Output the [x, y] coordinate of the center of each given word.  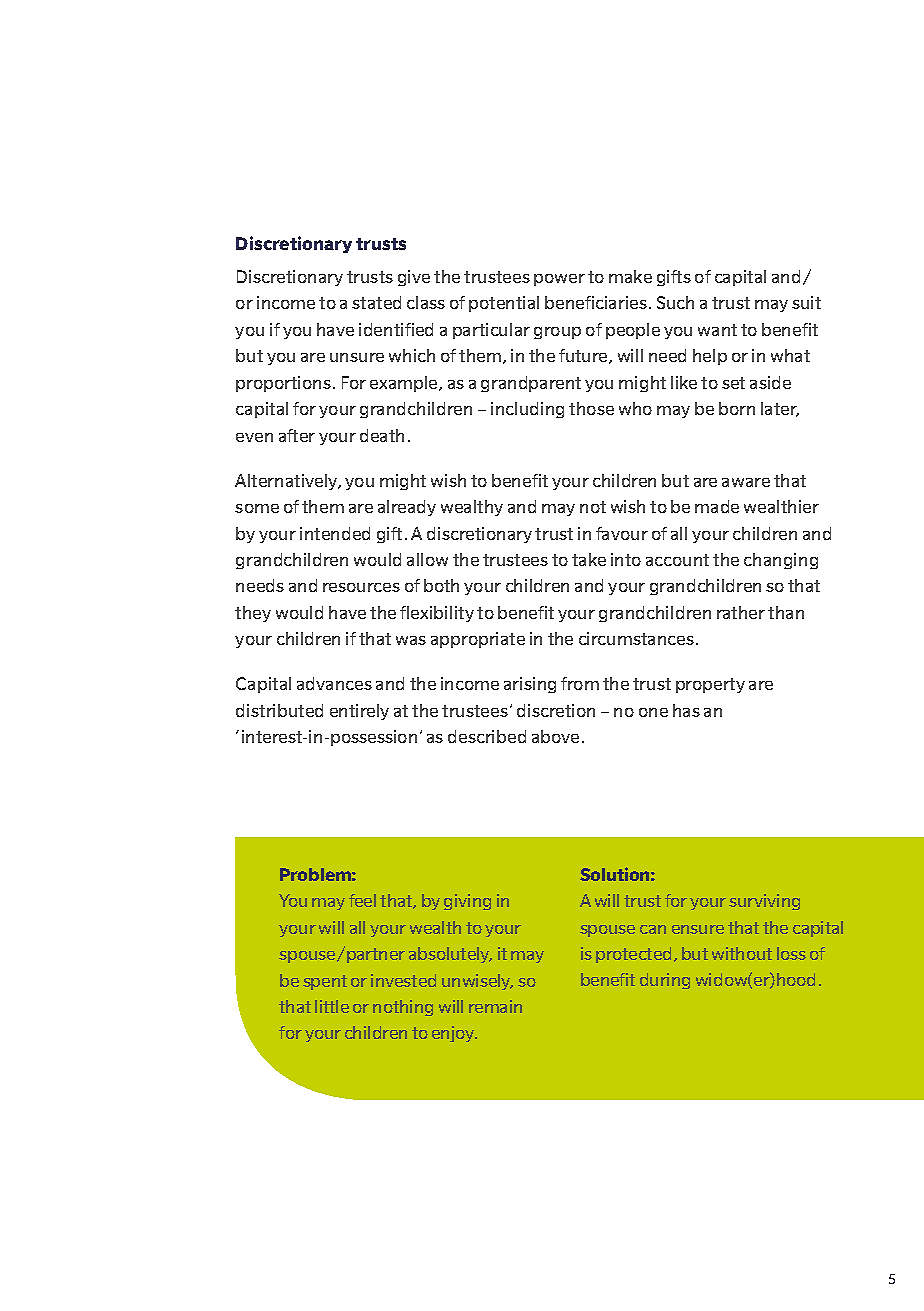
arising [530, 685]
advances [334, 683]
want [717, 330]
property [710, 685]
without [742, 953]
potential [504, 304]
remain [495, 1006]
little [332, 1006]
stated [376, 302]
